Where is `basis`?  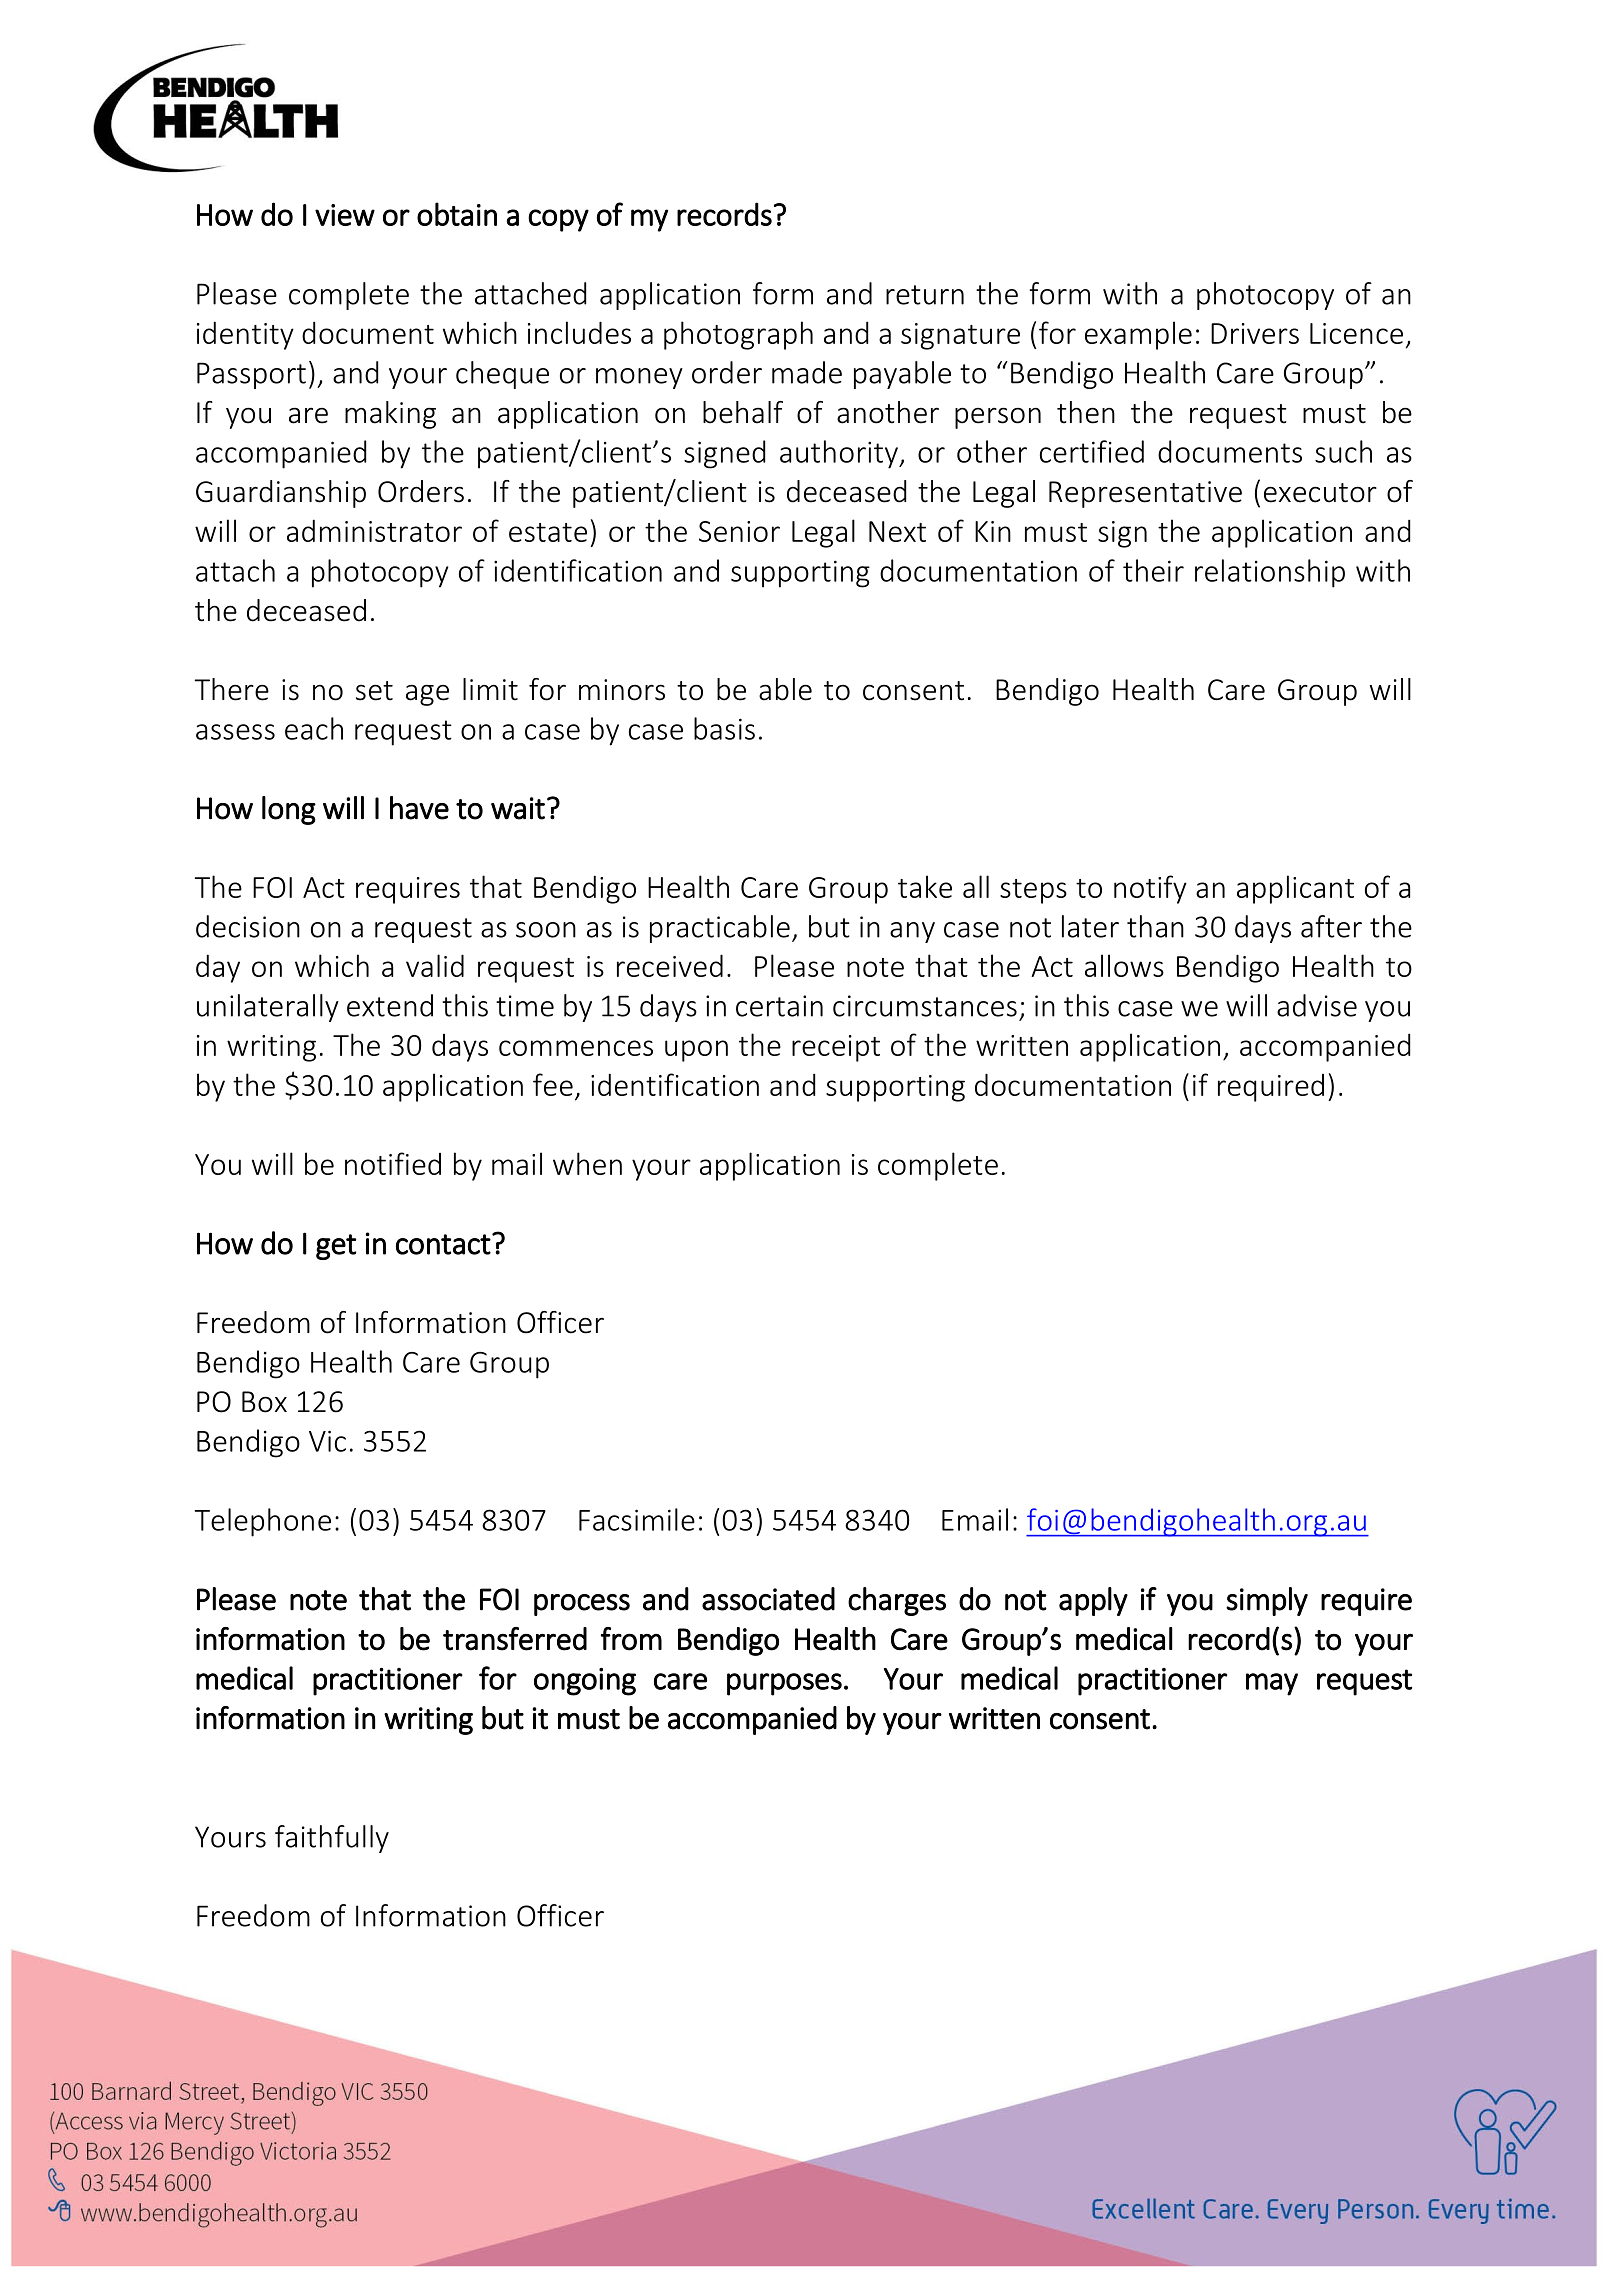 basis is located at coordinates (724, 728).
